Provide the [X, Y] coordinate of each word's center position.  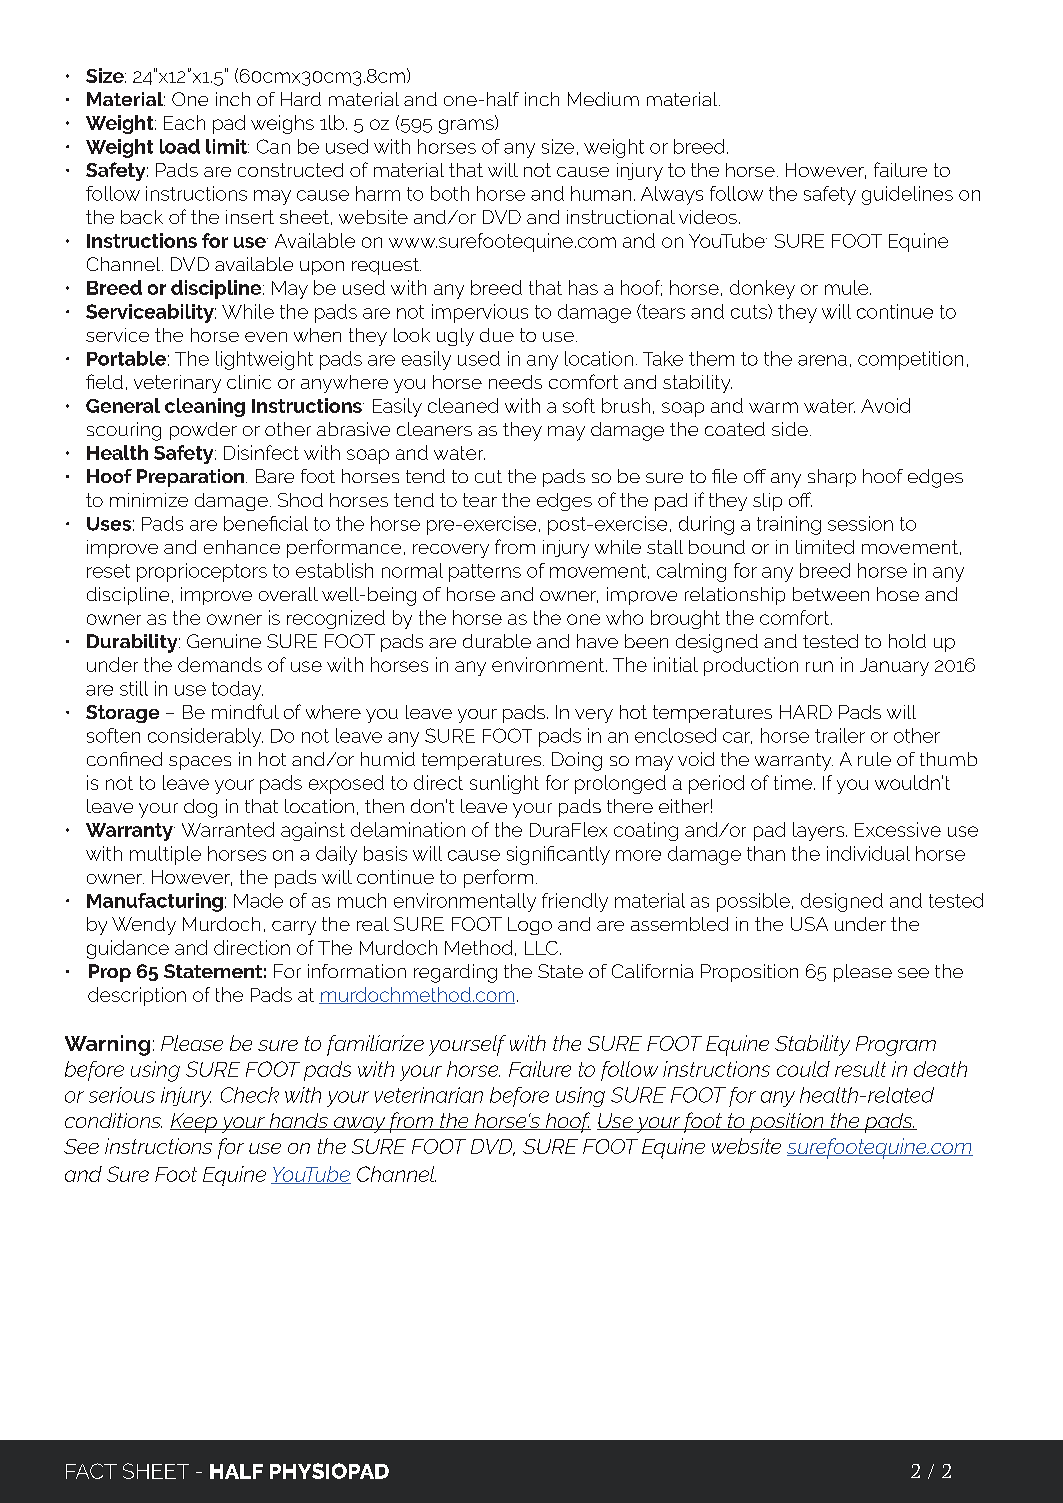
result [860, 1069]
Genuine [224, 641]
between [831, 594]
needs [515, 382]
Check [250, 1095]
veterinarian [429, 1095]
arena [822, 360]
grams [467, 126]
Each [184, 122]
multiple [165, 855]
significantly [558, 855]
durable [497, 641]
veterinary [177, 384]
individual [868, 853]
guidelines [907, 195]
